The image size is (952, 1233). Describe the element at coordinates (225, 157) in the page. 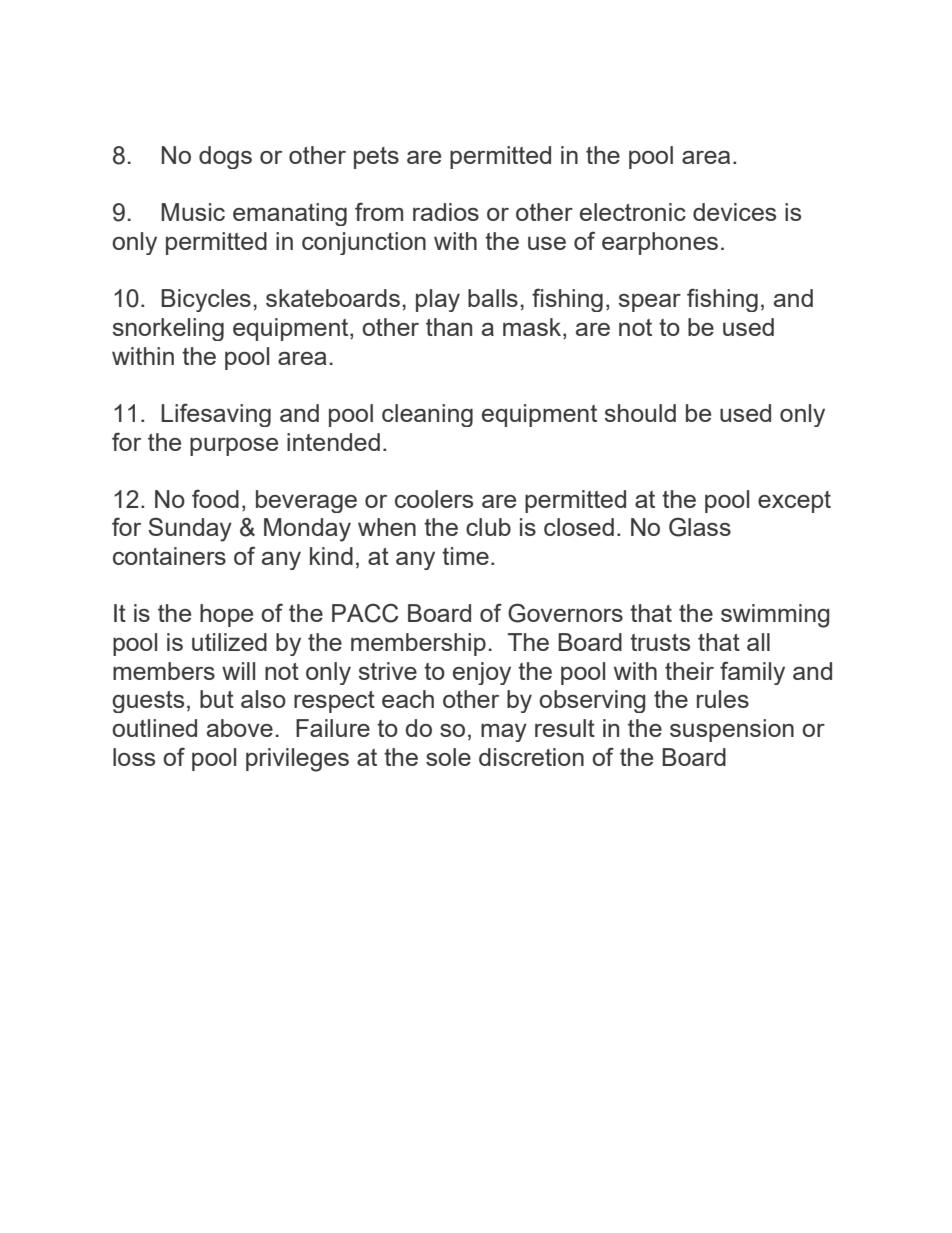

I see `dogs` at that location.
